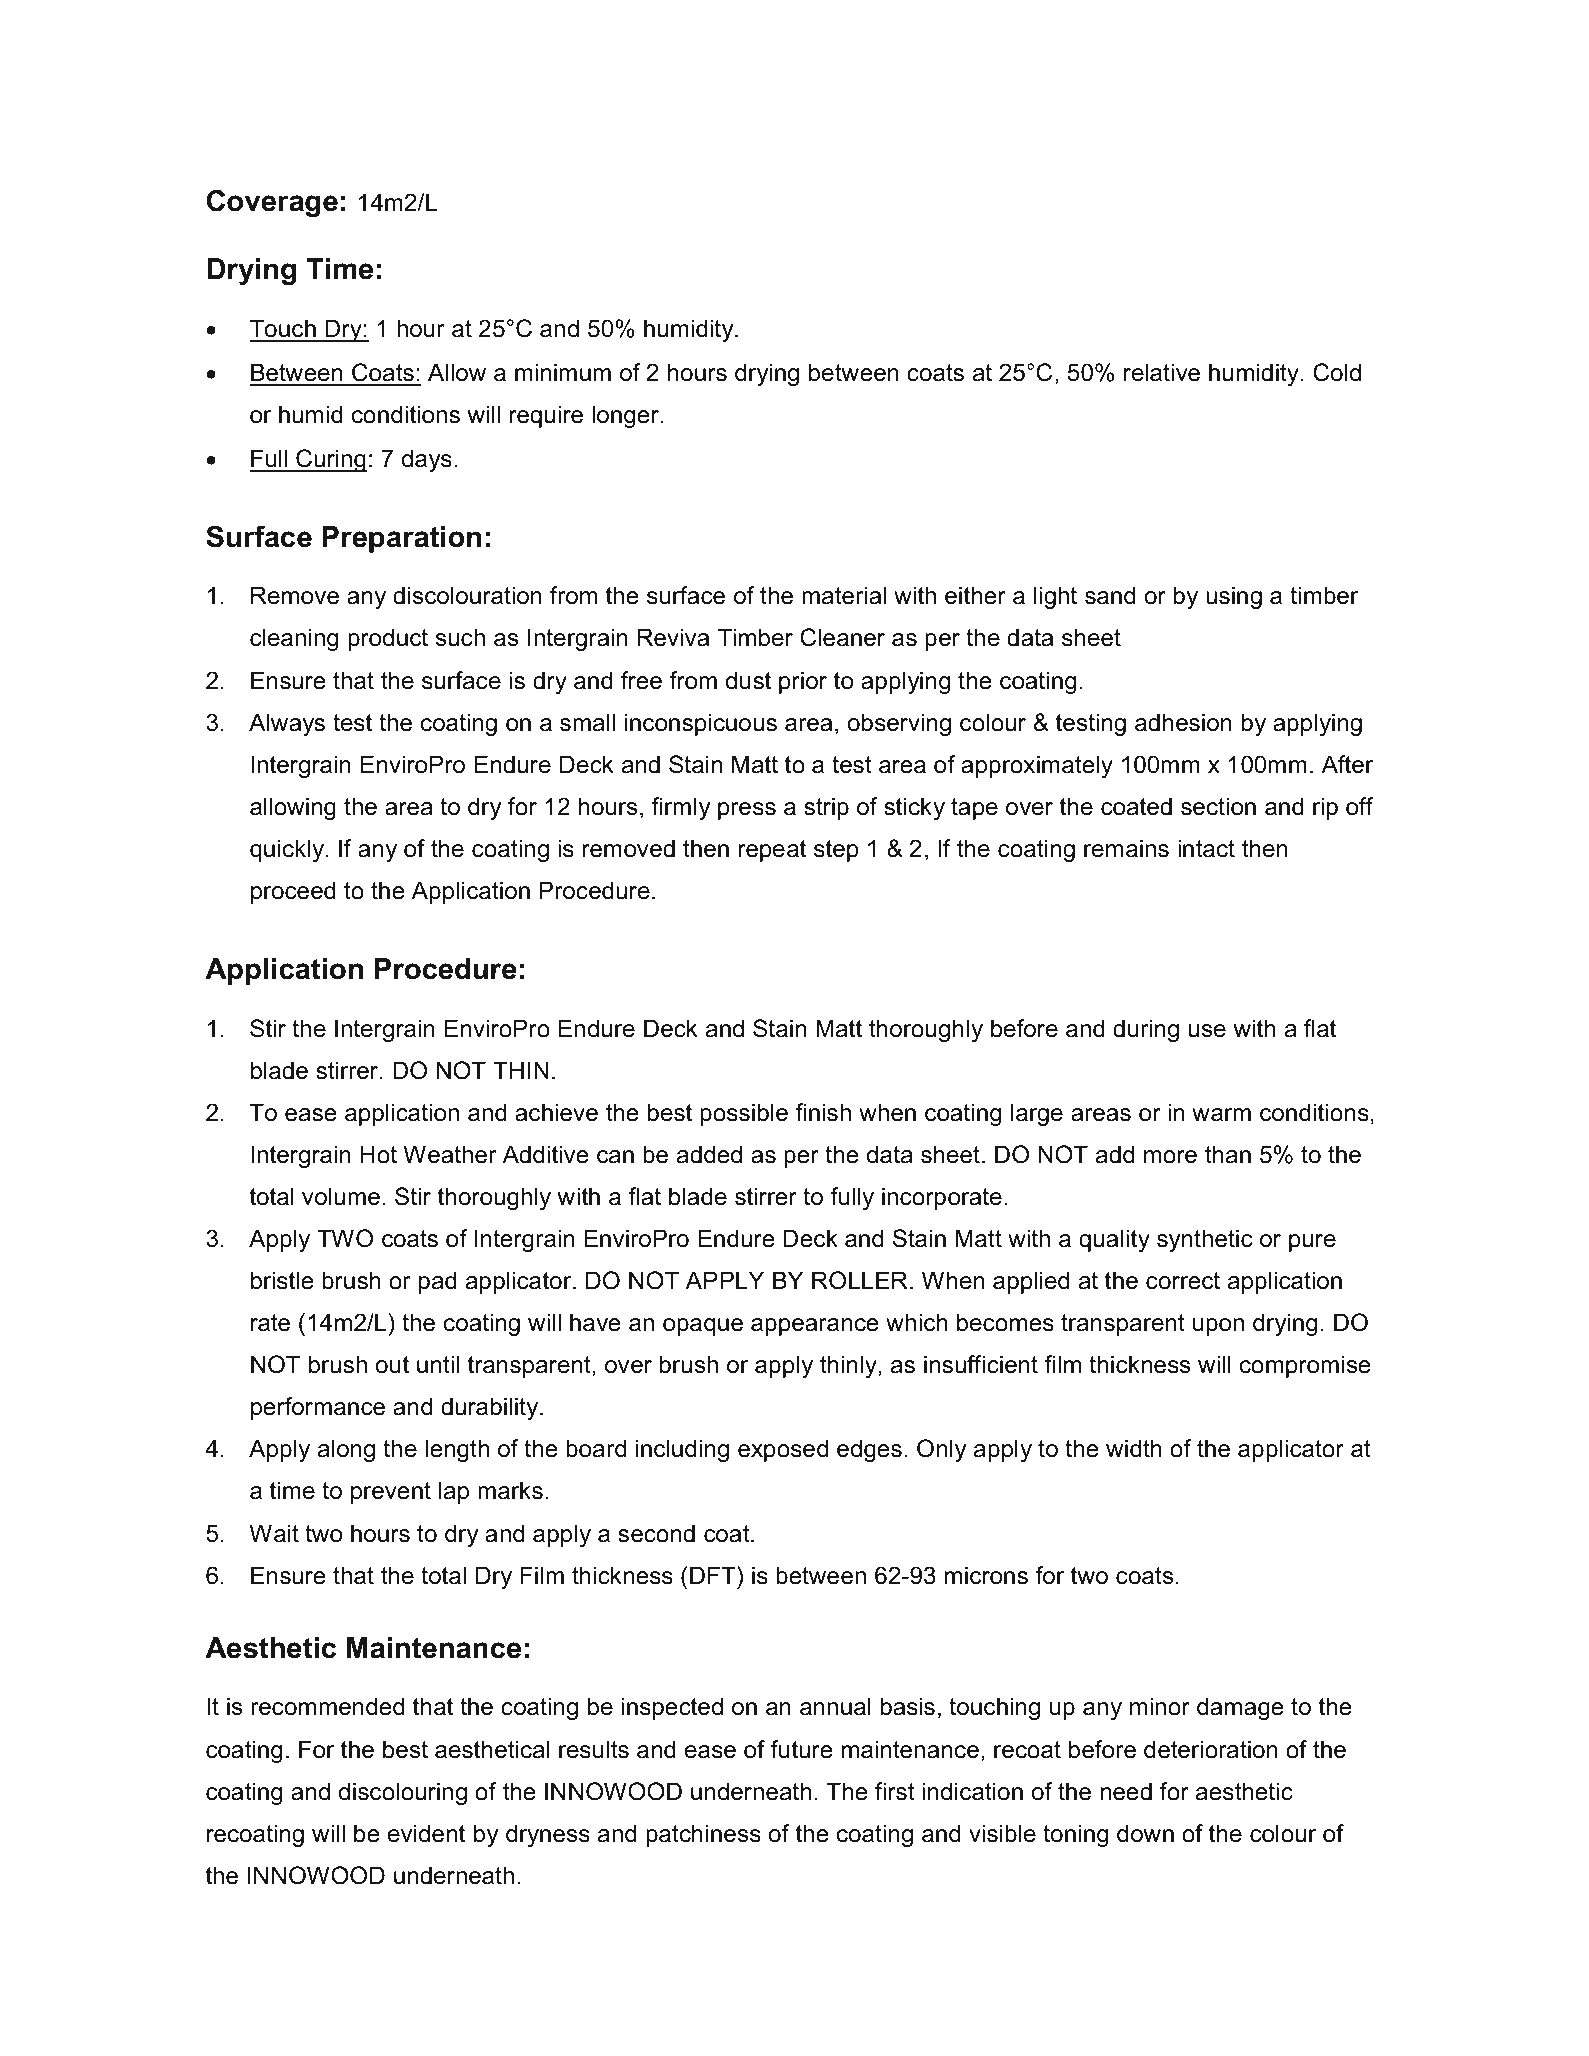 This image has height=2056, width=1589. Describe the element at coordinates (415, 1988) in the image. I see `Pty` at that location.
